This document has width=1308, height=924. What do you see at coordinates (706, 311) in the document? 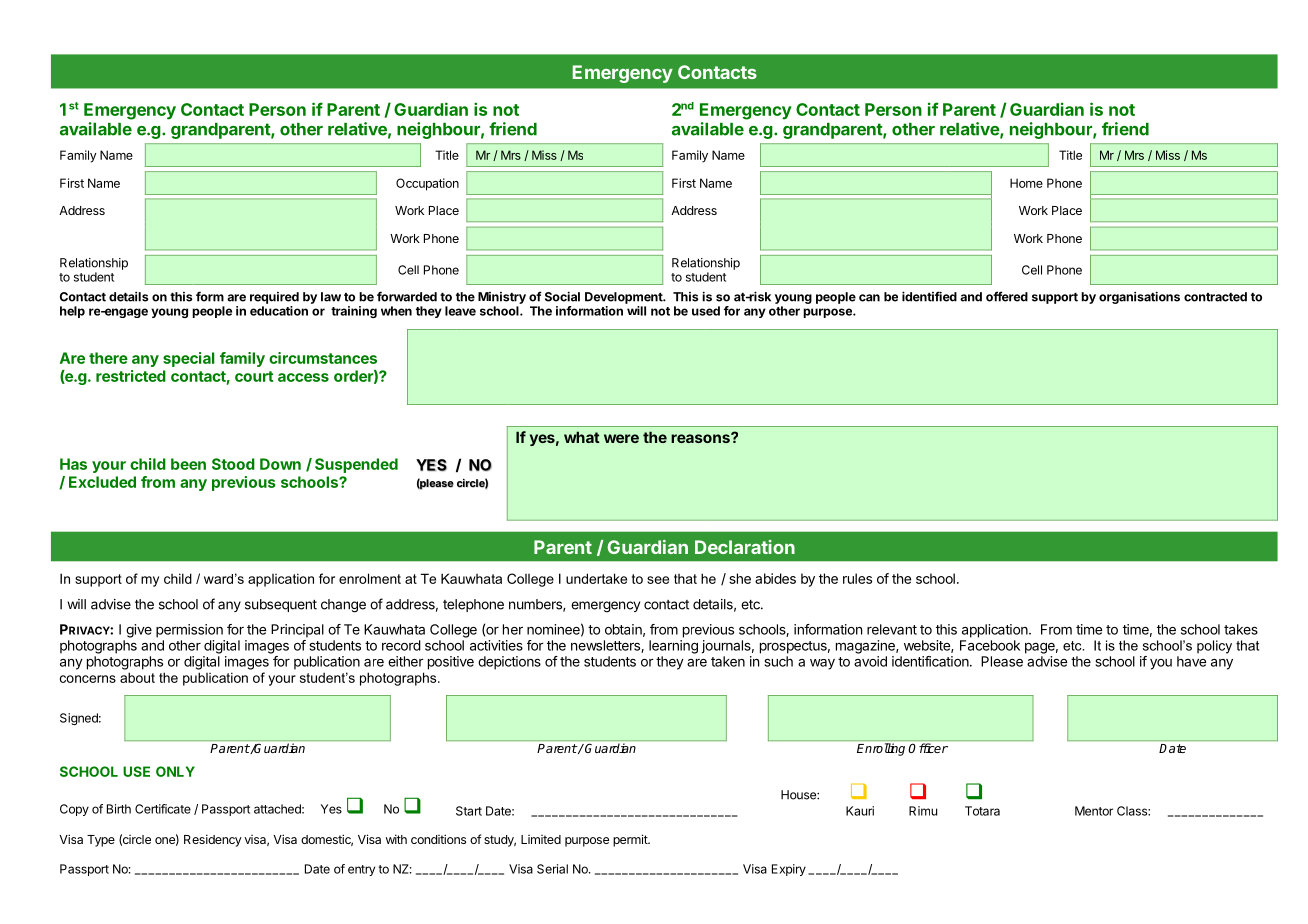
I see `used` at bounding box center [706, 311].
